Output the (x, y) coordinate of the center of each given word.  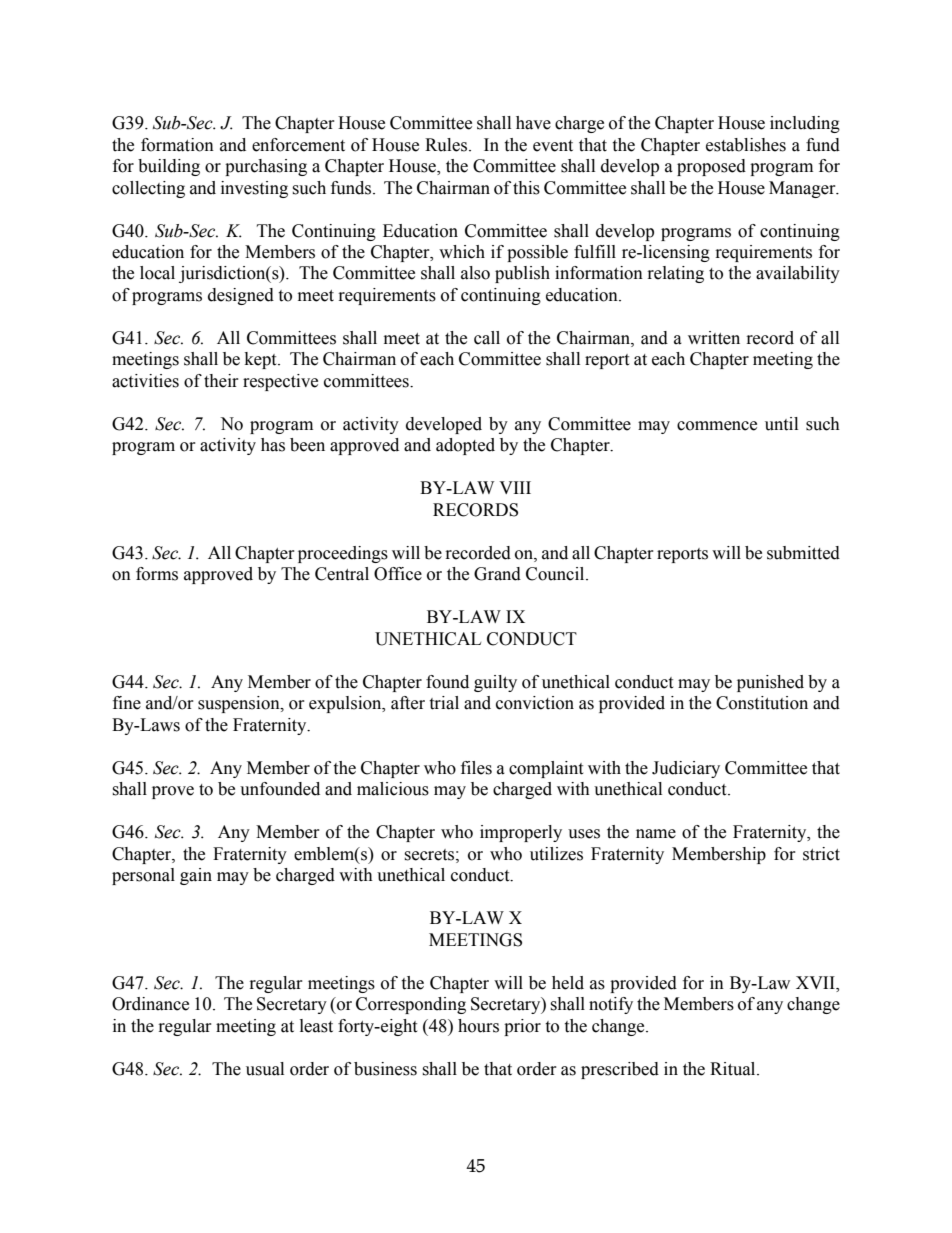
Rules (447, 145)
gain (196, 876)
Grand (497, 574)
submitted (803, 553)
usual (265, 1069)
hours (478, 1026)
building (169, 167)
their (221, 381)
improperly (521, 833)
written (714, 338)
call (487, 338)
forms (157, 574)
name (656, 834)
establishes (746, 145)
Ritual (734, 1069)
